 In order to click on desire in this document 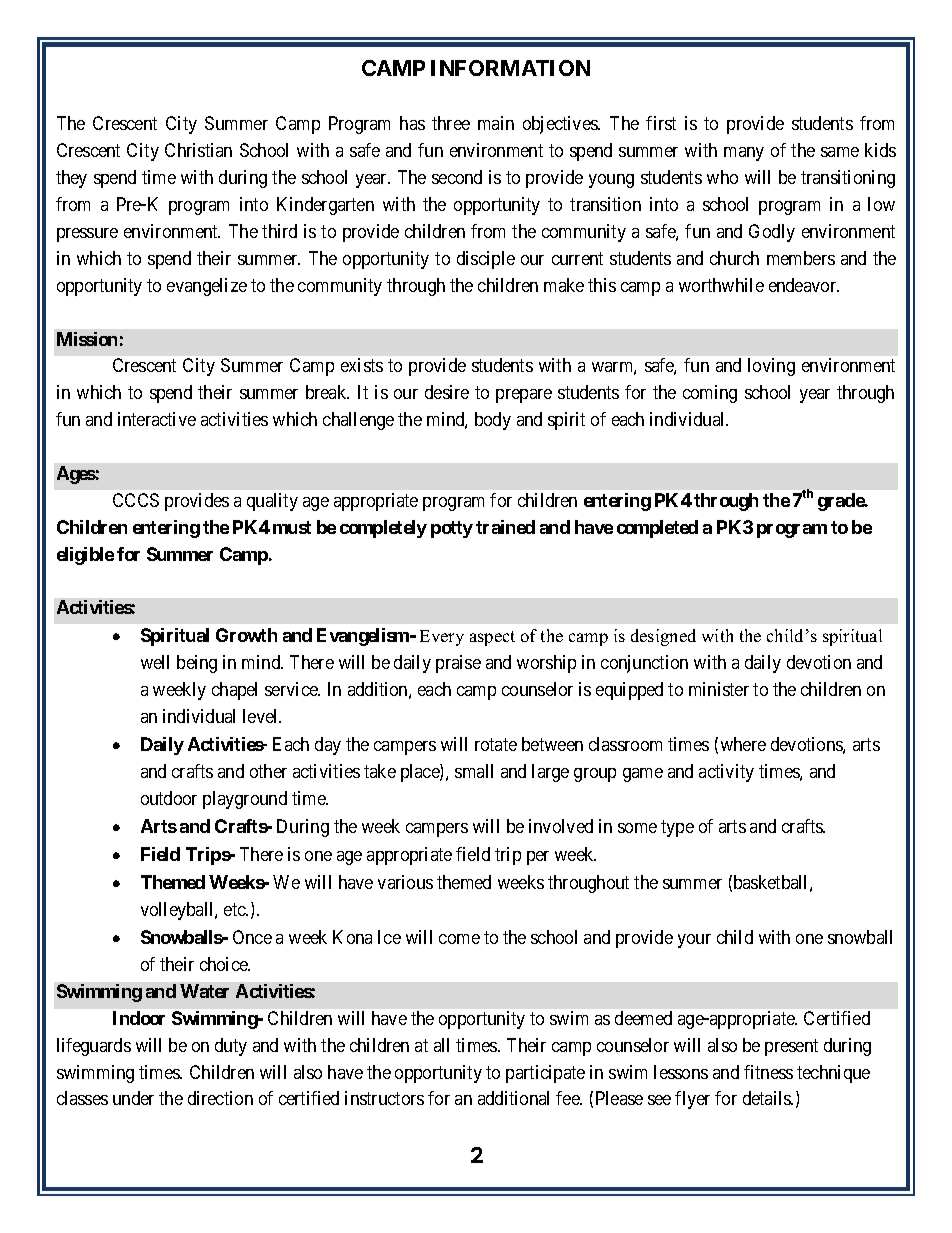, I will do `click(447, 392)`.
